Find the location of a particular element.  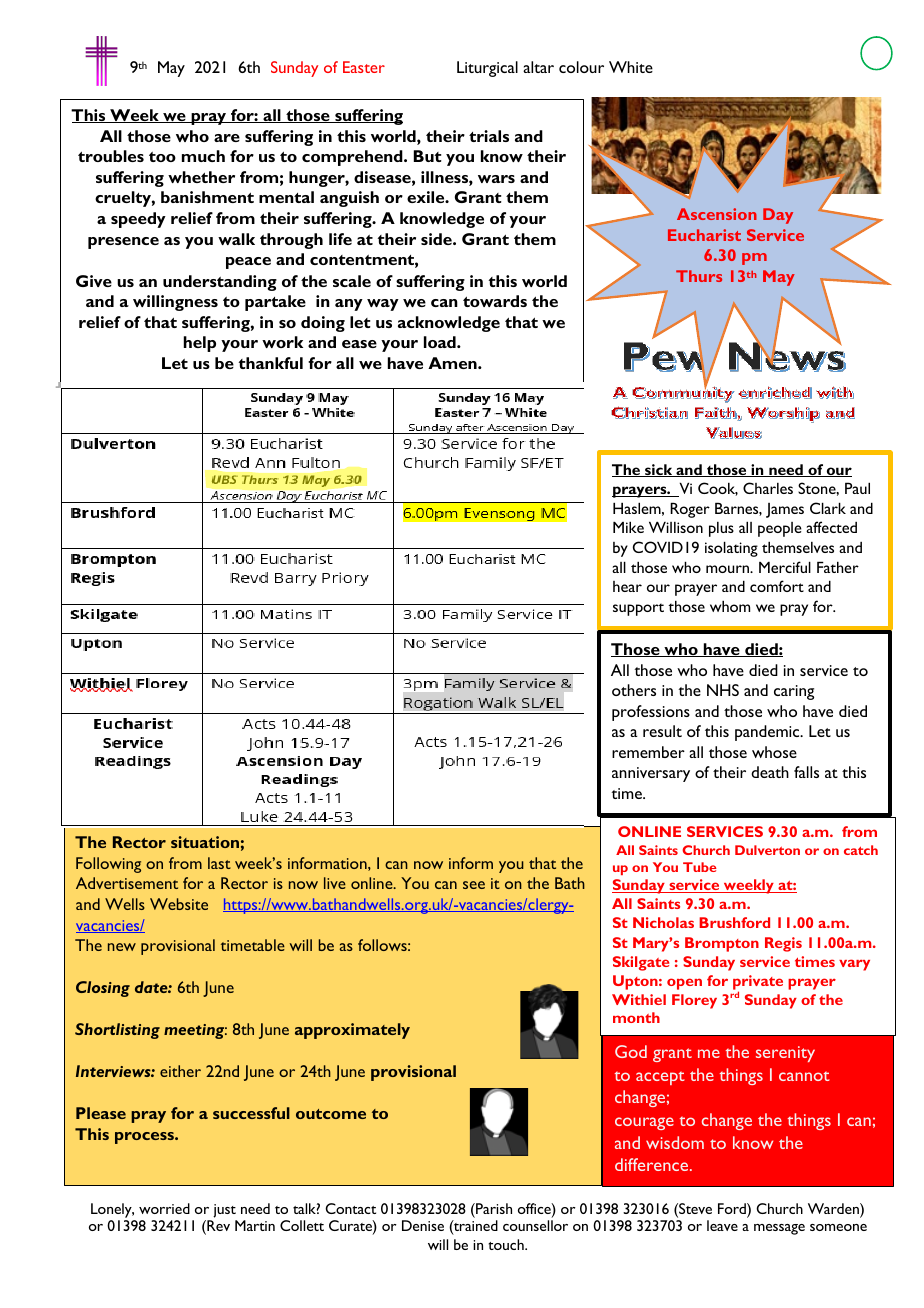

White is located at coordinates (631, 67).
